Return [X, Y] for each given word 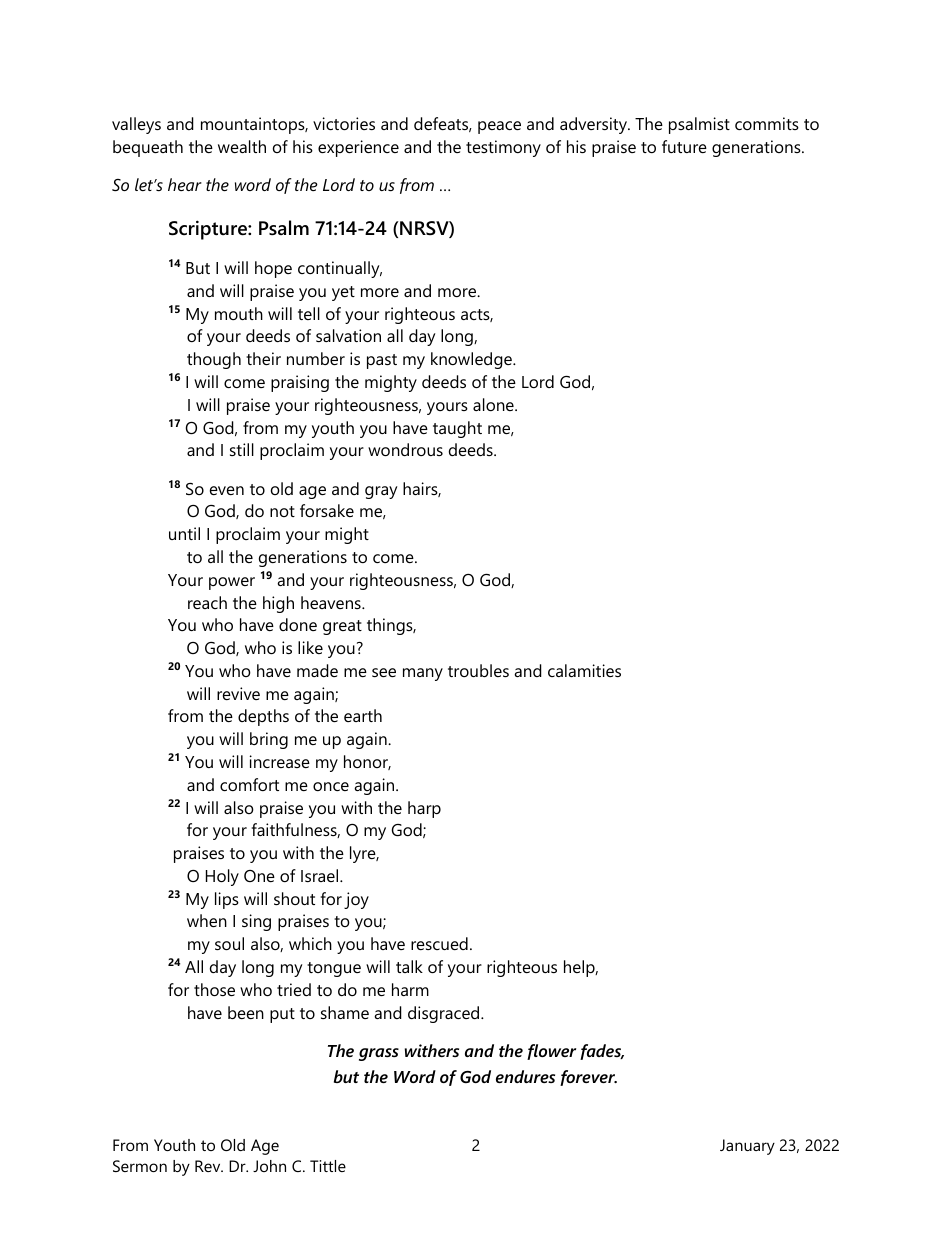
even [227, 490]
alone [494, 404]
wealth [242, 146]
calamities [584, 670]
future [684, 146]
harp [424, 809]
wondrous [405, 449]
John [269, 1166]
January [747, 1147]
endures [525, 1076]
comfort [249, 784]
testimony [503, 148]
